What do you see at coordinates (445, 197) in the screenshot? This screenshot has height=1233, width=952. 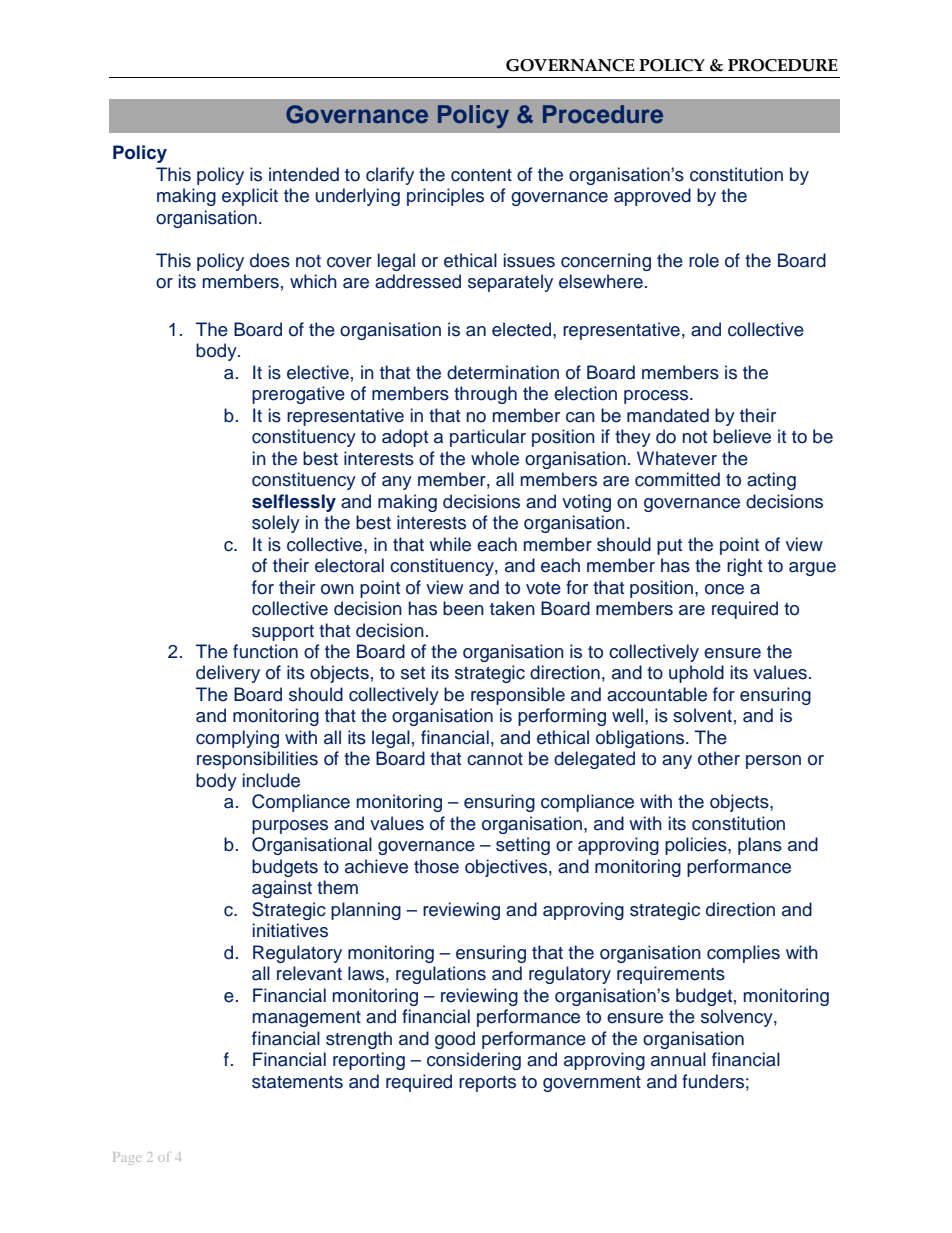 I see `principles` at bounding box center [445, 197].
